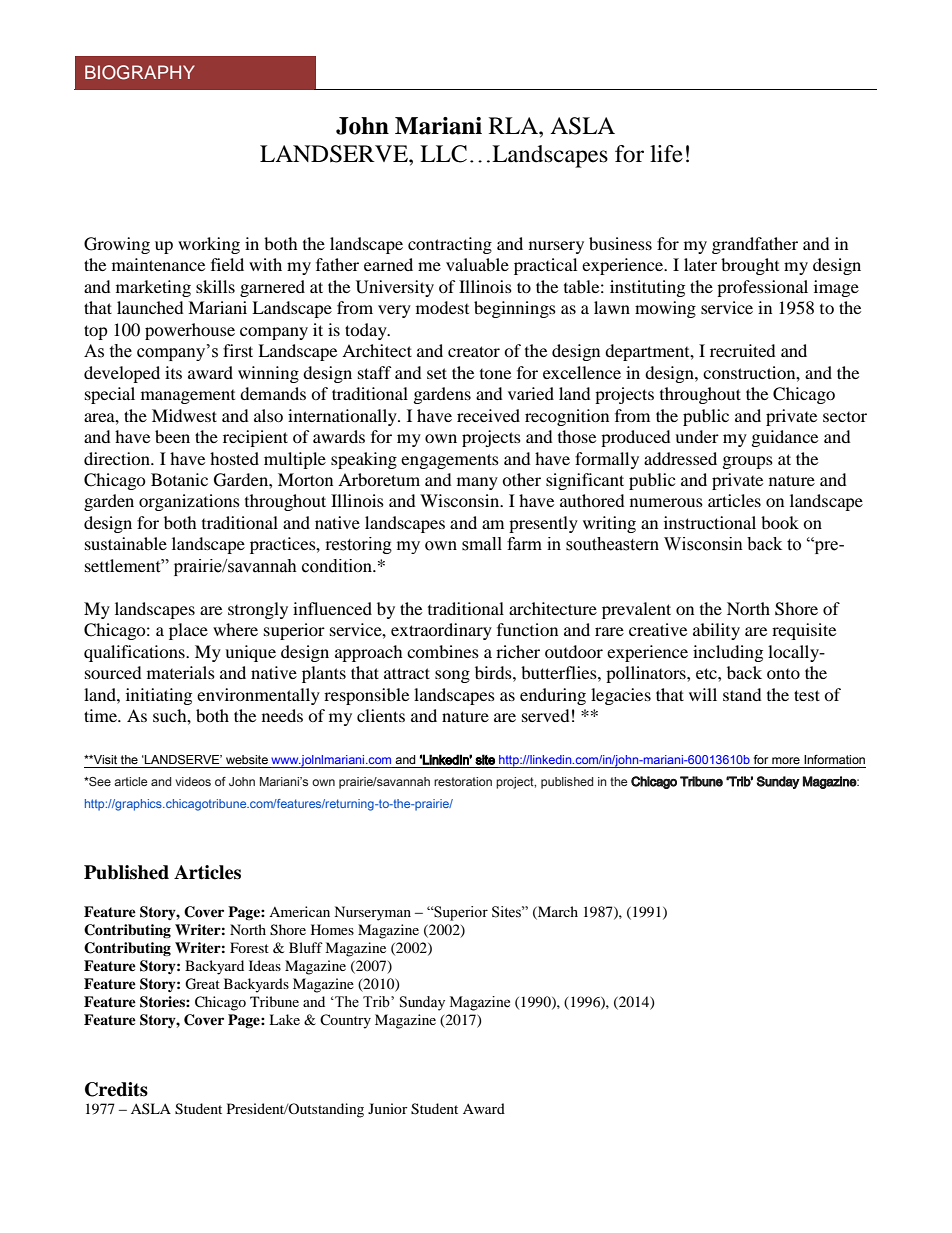 This screenshot has height=1233, width=952. I want to click on life, so click(666, 154).
